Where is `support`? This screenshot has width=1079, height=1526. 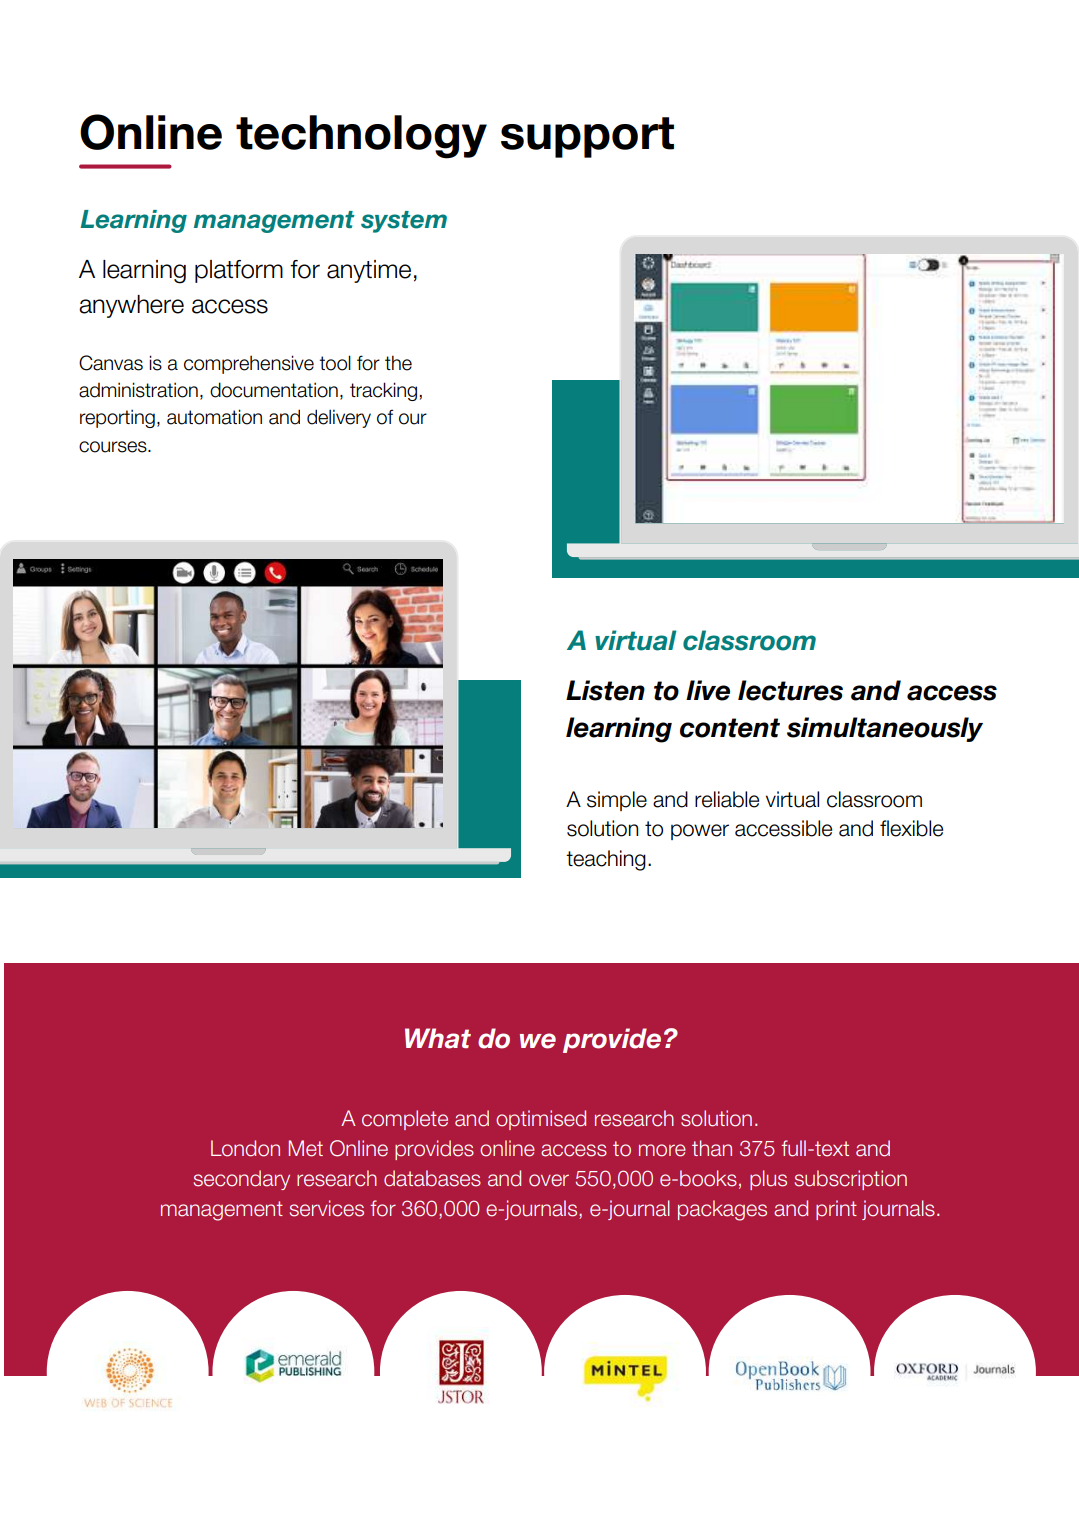 support is located at coordinates (587, 137).
